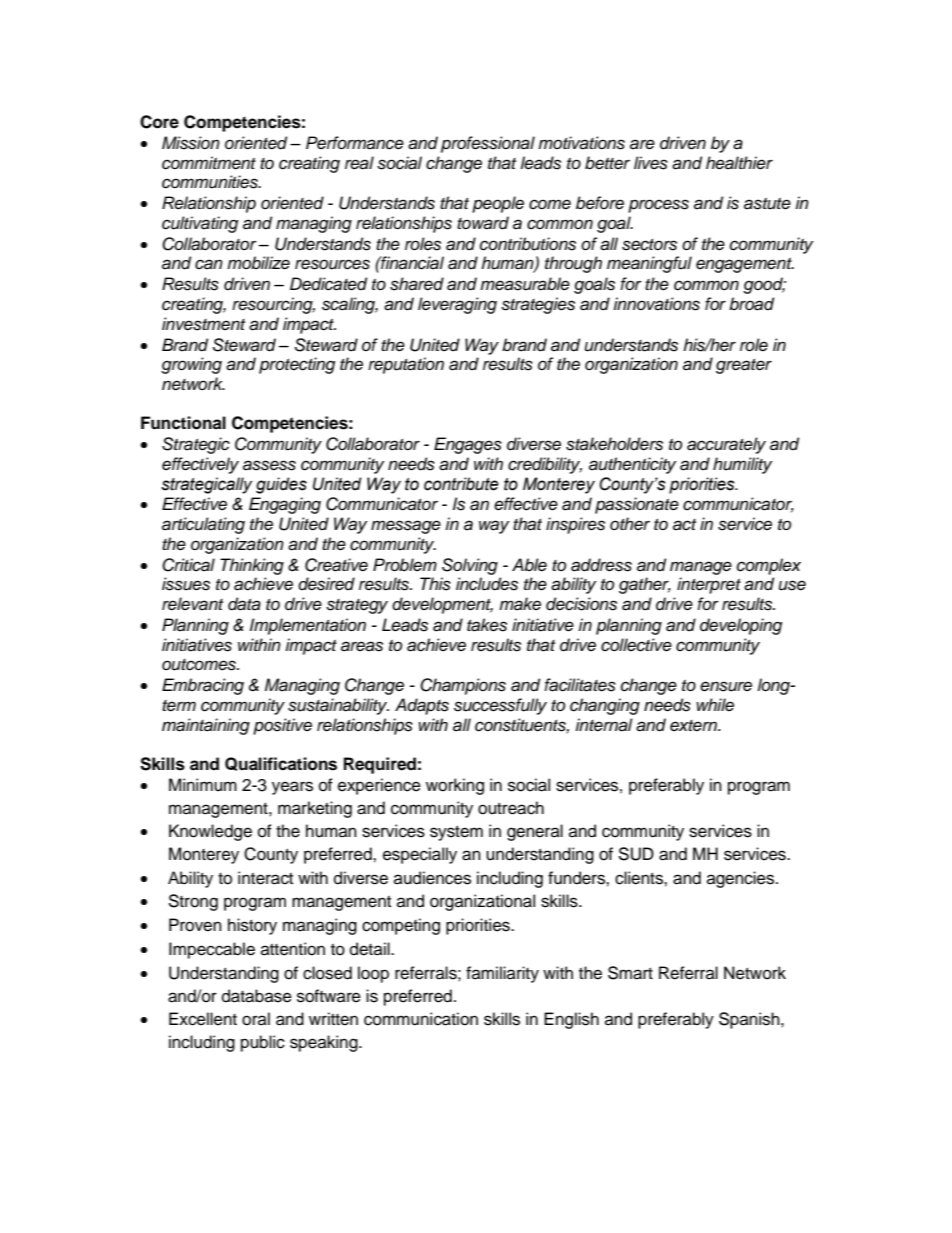 The width and height of the screenshot is (952, 1233). What do you see at coordinates (487, 584) in the screenshot?
I see `includes` at bounding box center [487, 584].
